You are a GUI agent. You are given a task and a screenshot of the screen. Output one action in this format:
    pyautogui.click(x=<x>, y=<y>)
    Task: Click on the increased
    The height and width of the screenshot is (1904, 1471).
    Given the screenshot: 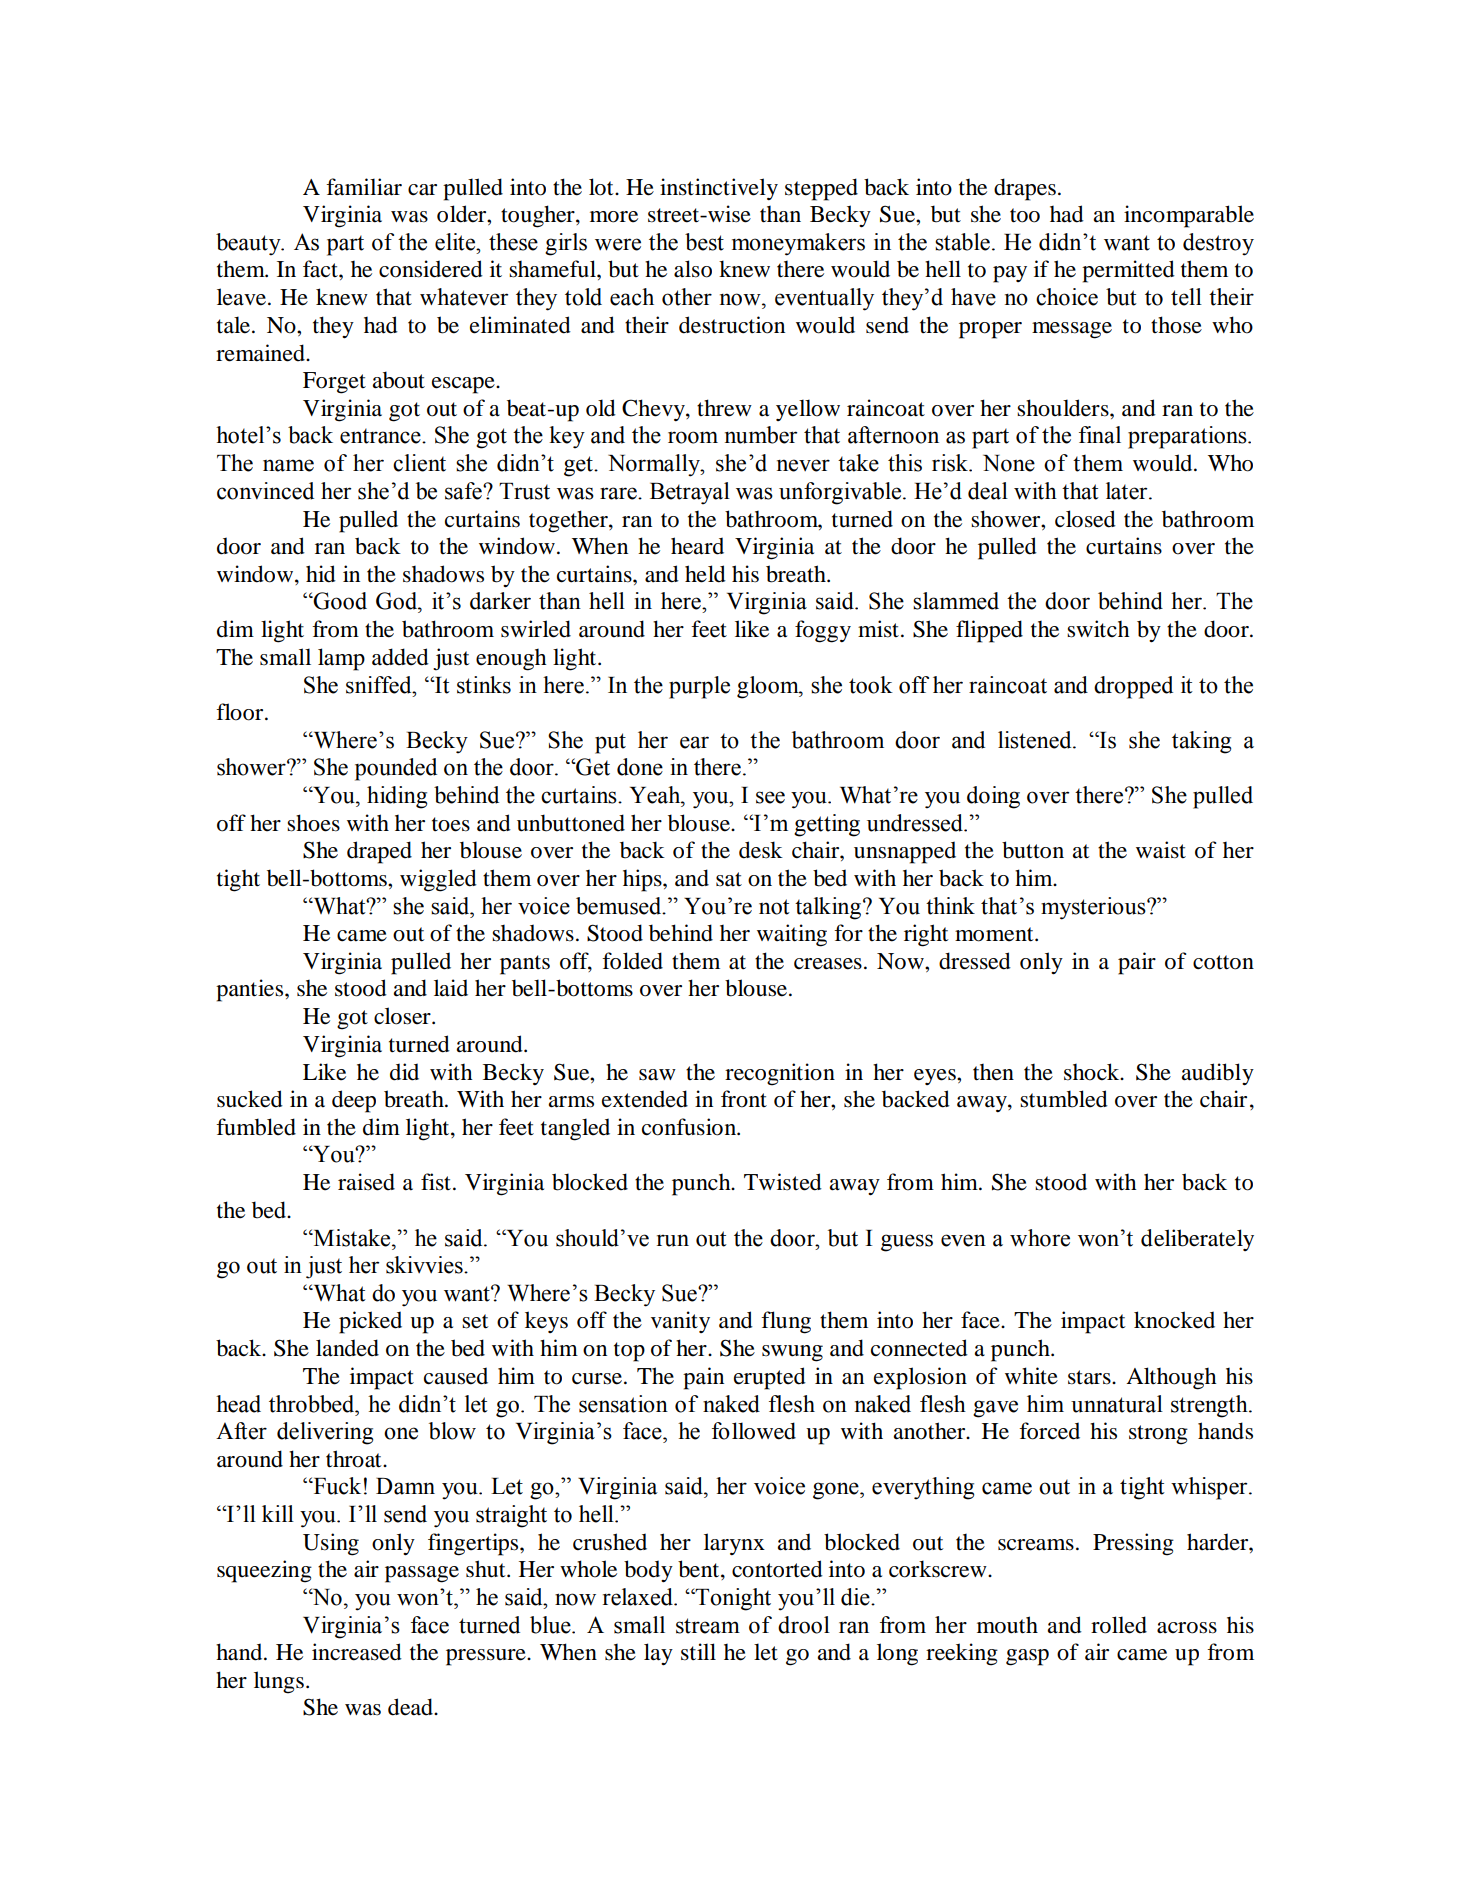 What is the action you would take?
    pyautogui.click(x=357, y=1652)
